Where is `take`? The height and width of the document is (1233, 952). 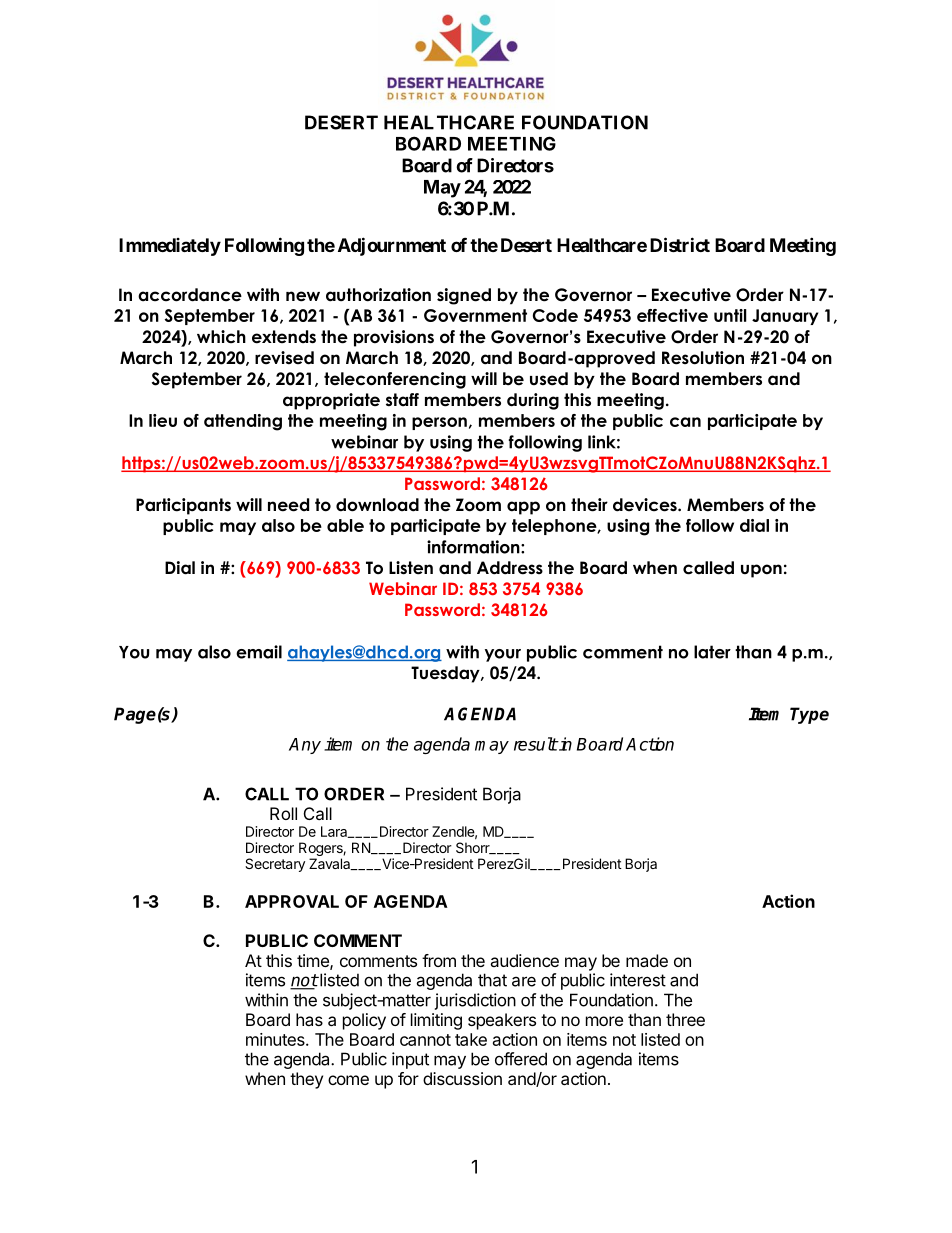 take is located at coordinates (471, 1039).
